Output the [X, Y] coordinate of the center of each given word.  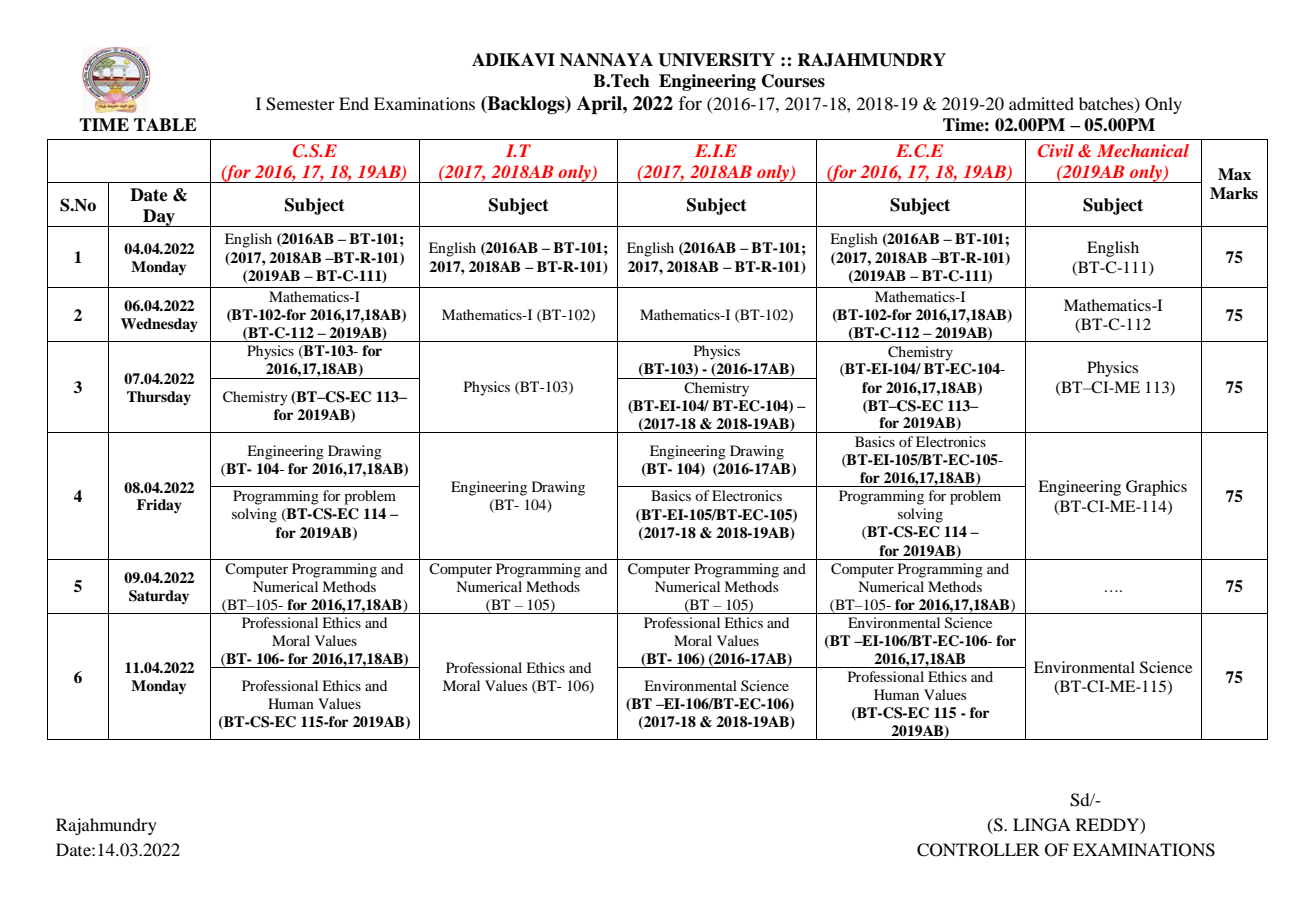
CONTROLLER [978, 850]
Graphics [1156, 488]
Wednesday [159, 325]
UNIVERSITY [716, 60]
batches [1107, 104]
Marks [1234, 193]
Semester [300, 104]
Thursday [159, 398]
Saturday [159, 597]
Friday [159, 506]
